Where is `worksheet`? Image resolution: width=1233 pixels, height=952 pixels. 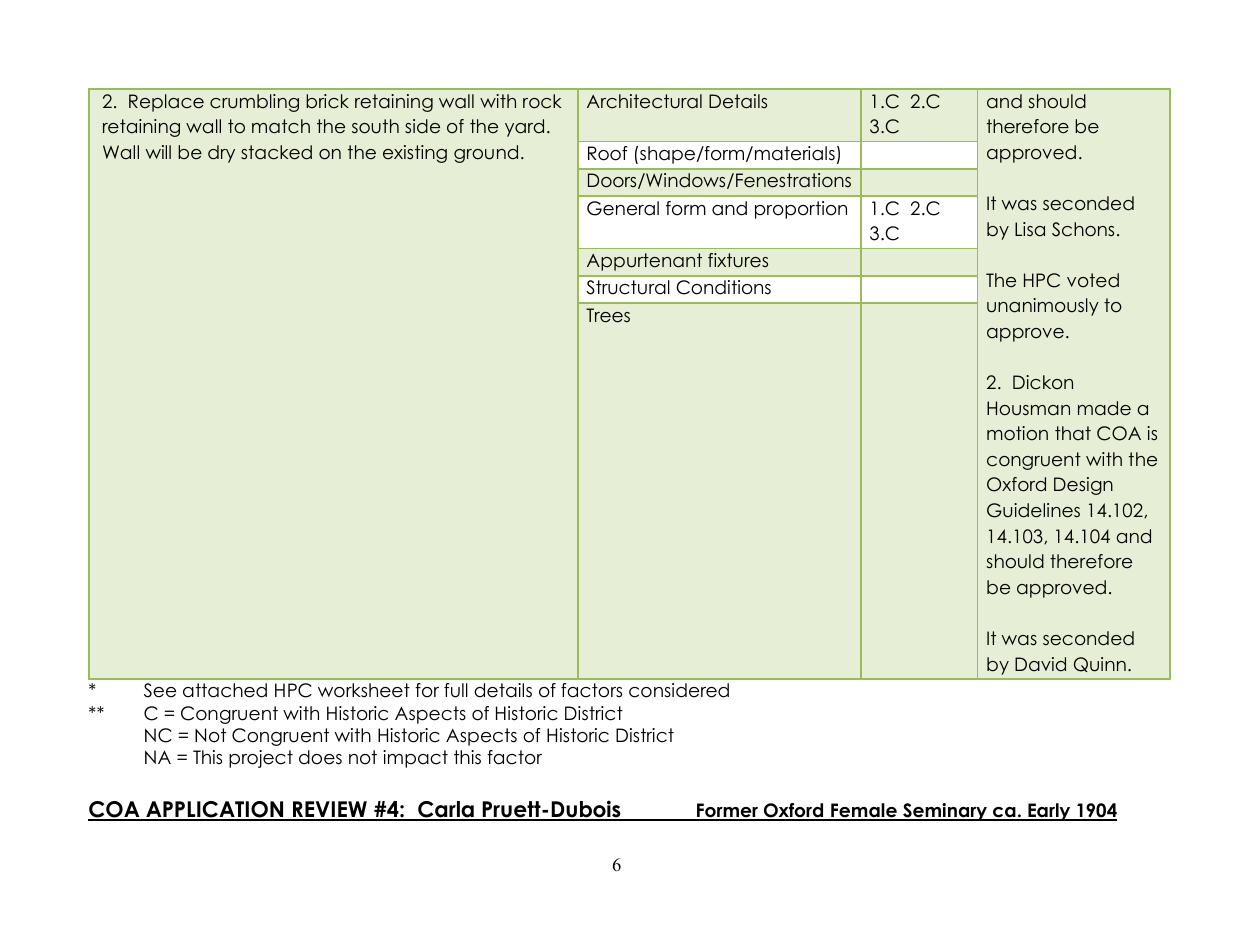 worksheet is located at coordinates (364, 690).
